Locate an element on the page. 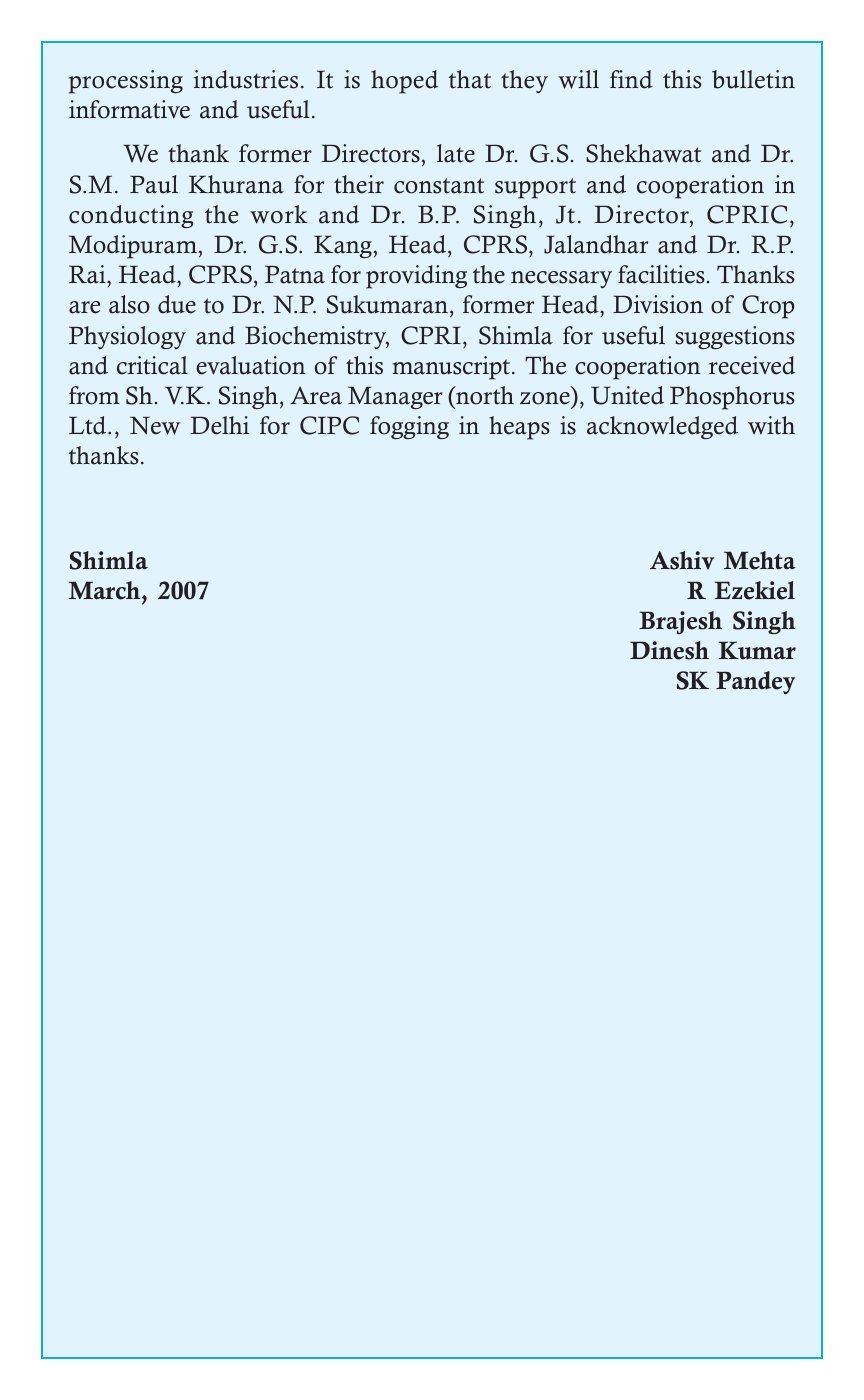 The width and height of the page is (864, 1400). critical is located at coordinates (152, 365).
